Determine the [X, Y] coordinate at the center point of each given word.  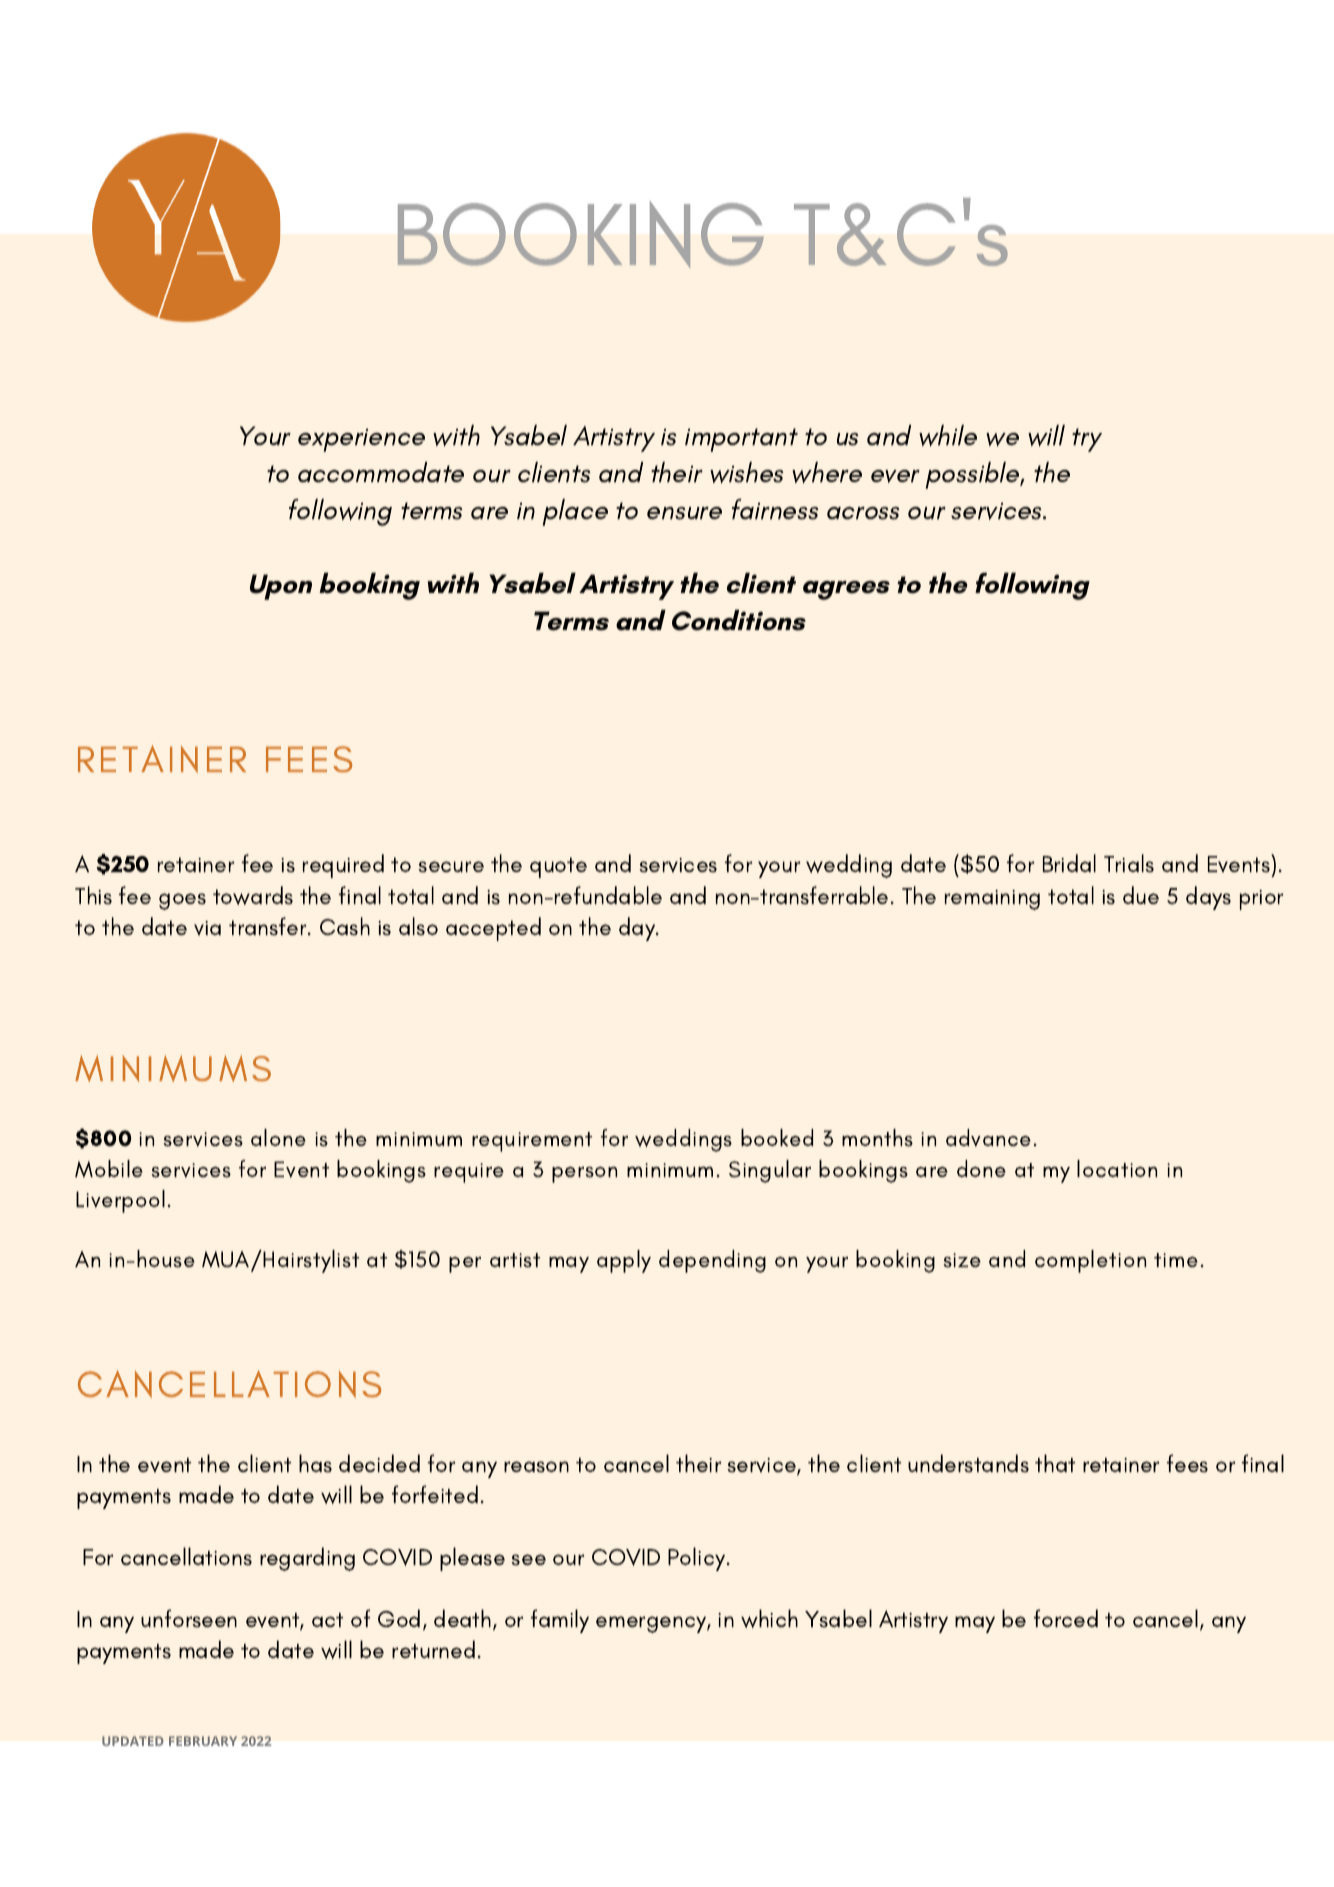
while [948, 436]
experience [361, 440]
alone [278, 1137]
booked [777, 1137]
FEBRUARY [203, 1741]
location [1117, 1168]
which [769, 1618]
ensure [684, 513]
